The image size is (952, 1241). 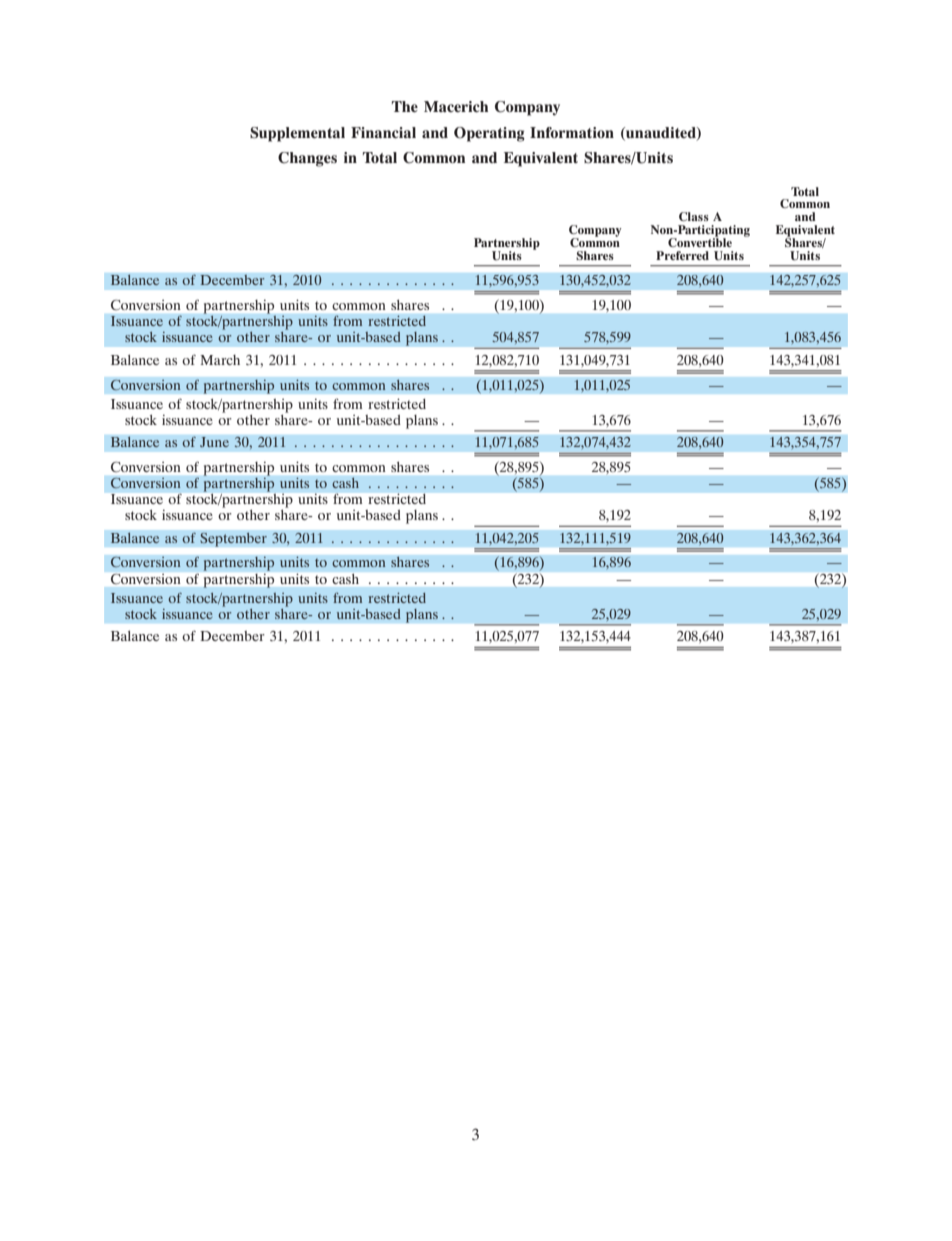 What do you see at coordinates (489, 134) in the page?
I see `Operating` at bounding box center [489, 134].
